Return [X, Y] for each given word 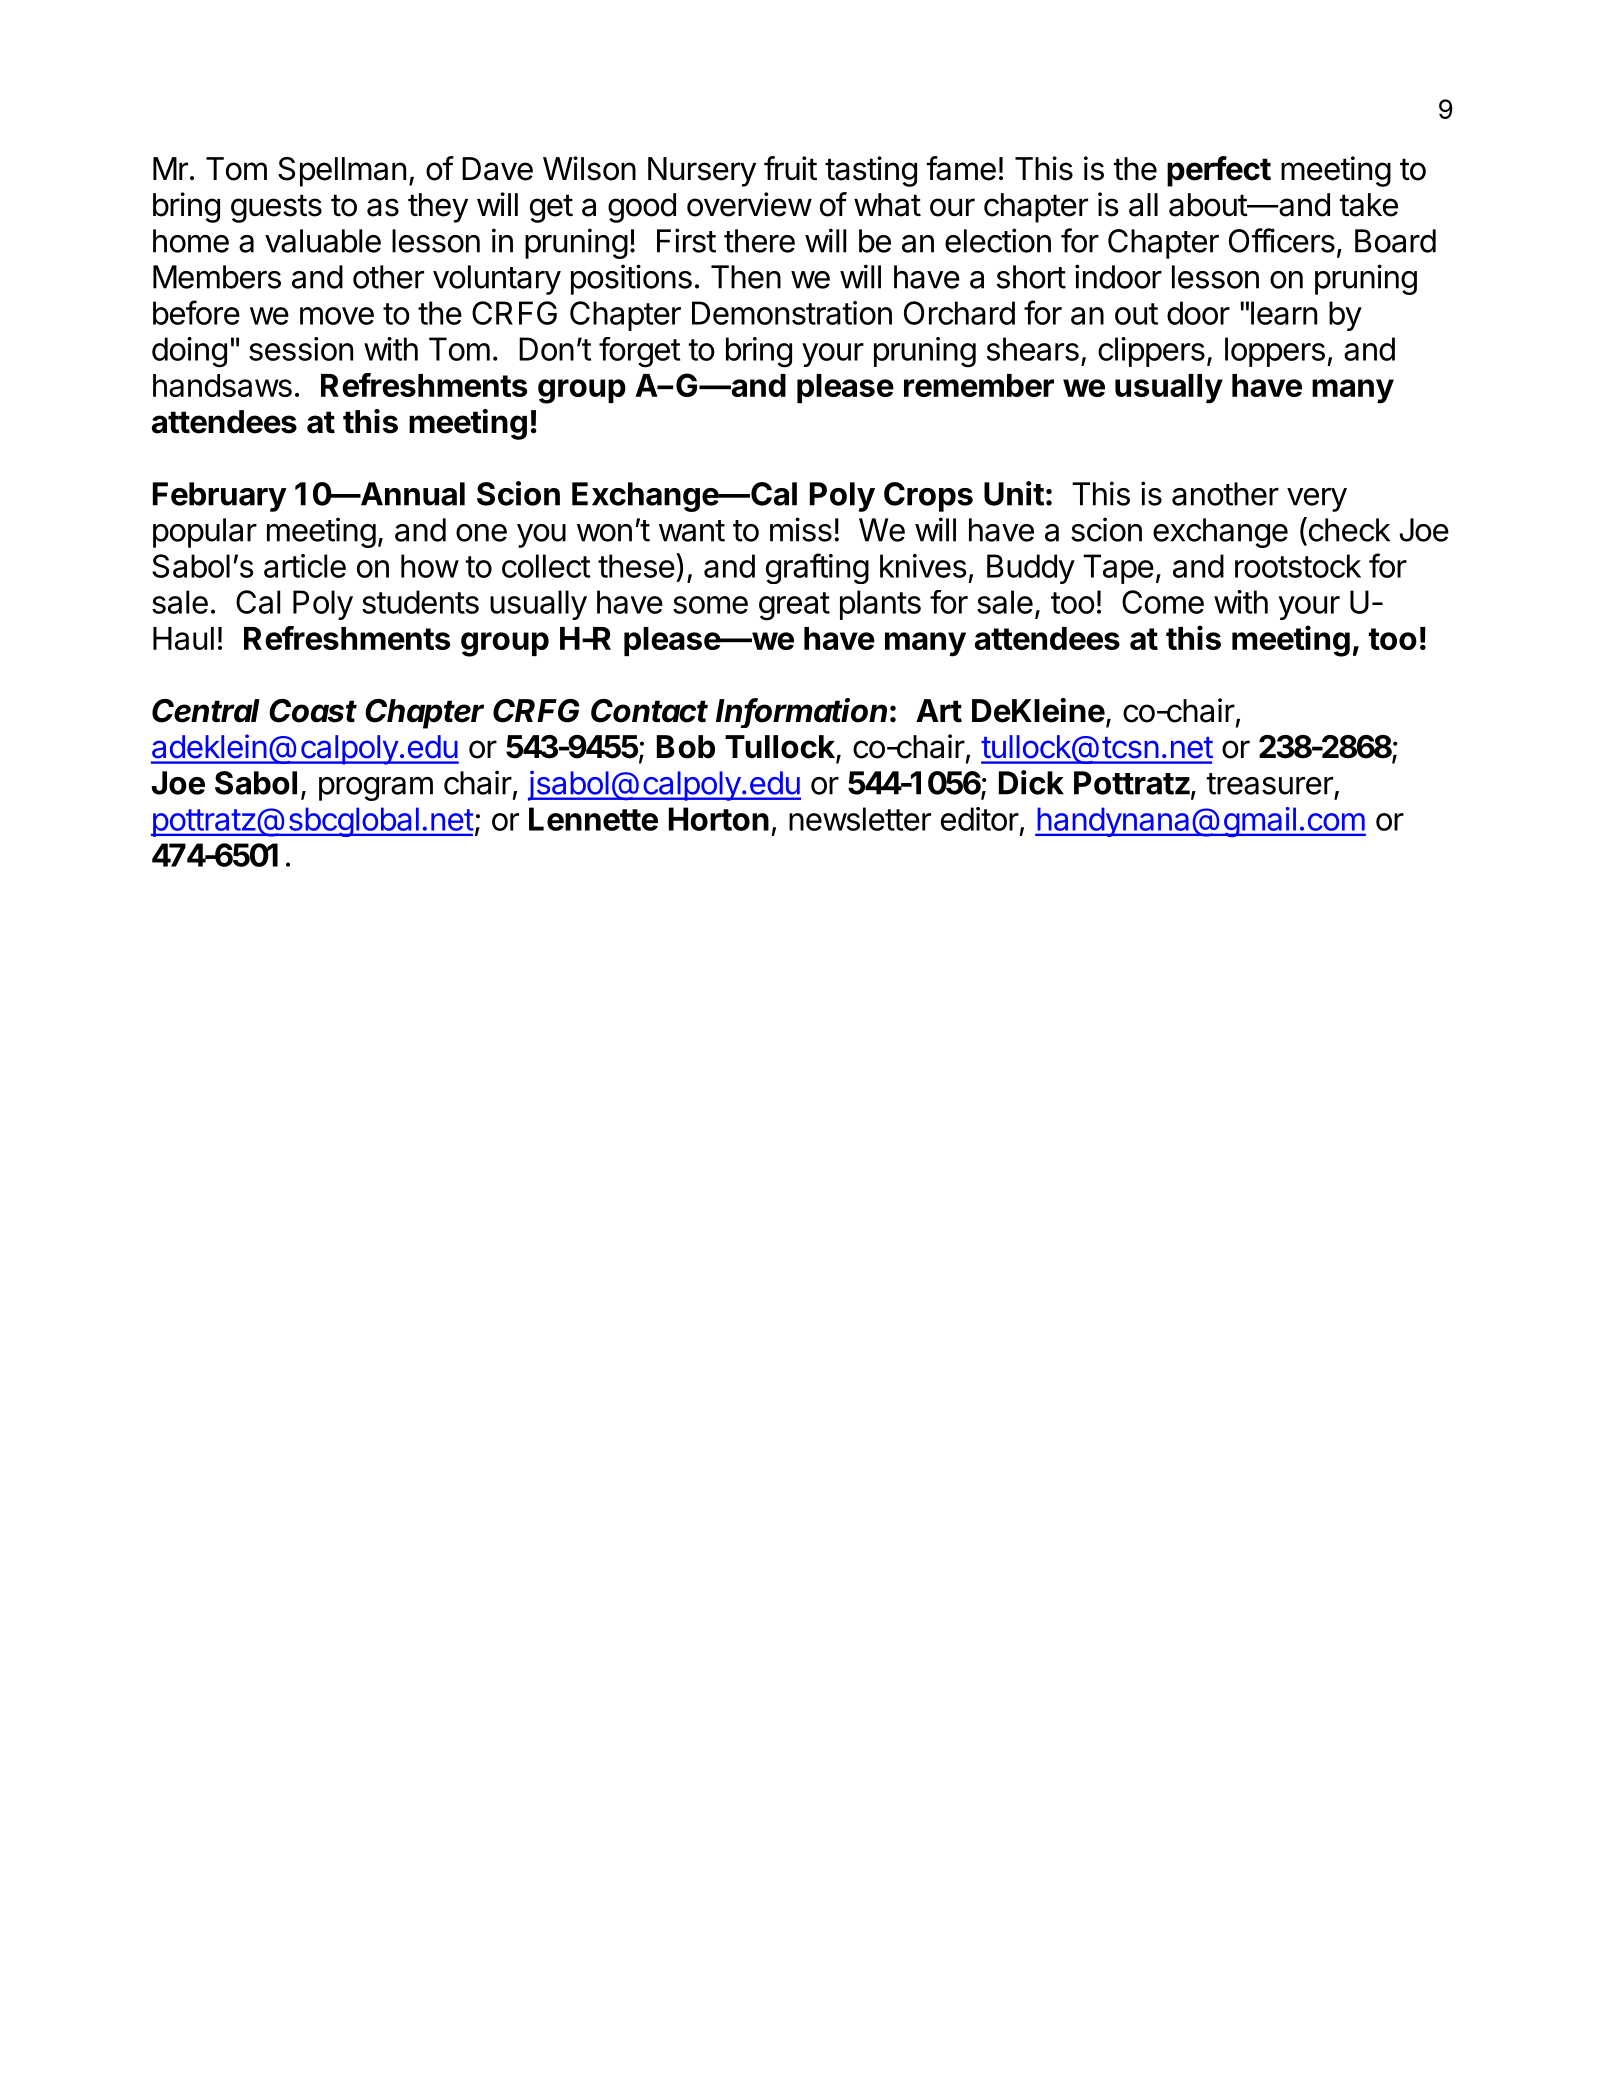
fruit [790, 168]
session [301, 349]
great [794, 606]
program [376, 789]
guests [276, 208]
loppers [1275, 352]
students [420, 602]
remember [979, 385]
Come [1163, 602]
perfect [1219, 171]
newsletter [860, 819]
